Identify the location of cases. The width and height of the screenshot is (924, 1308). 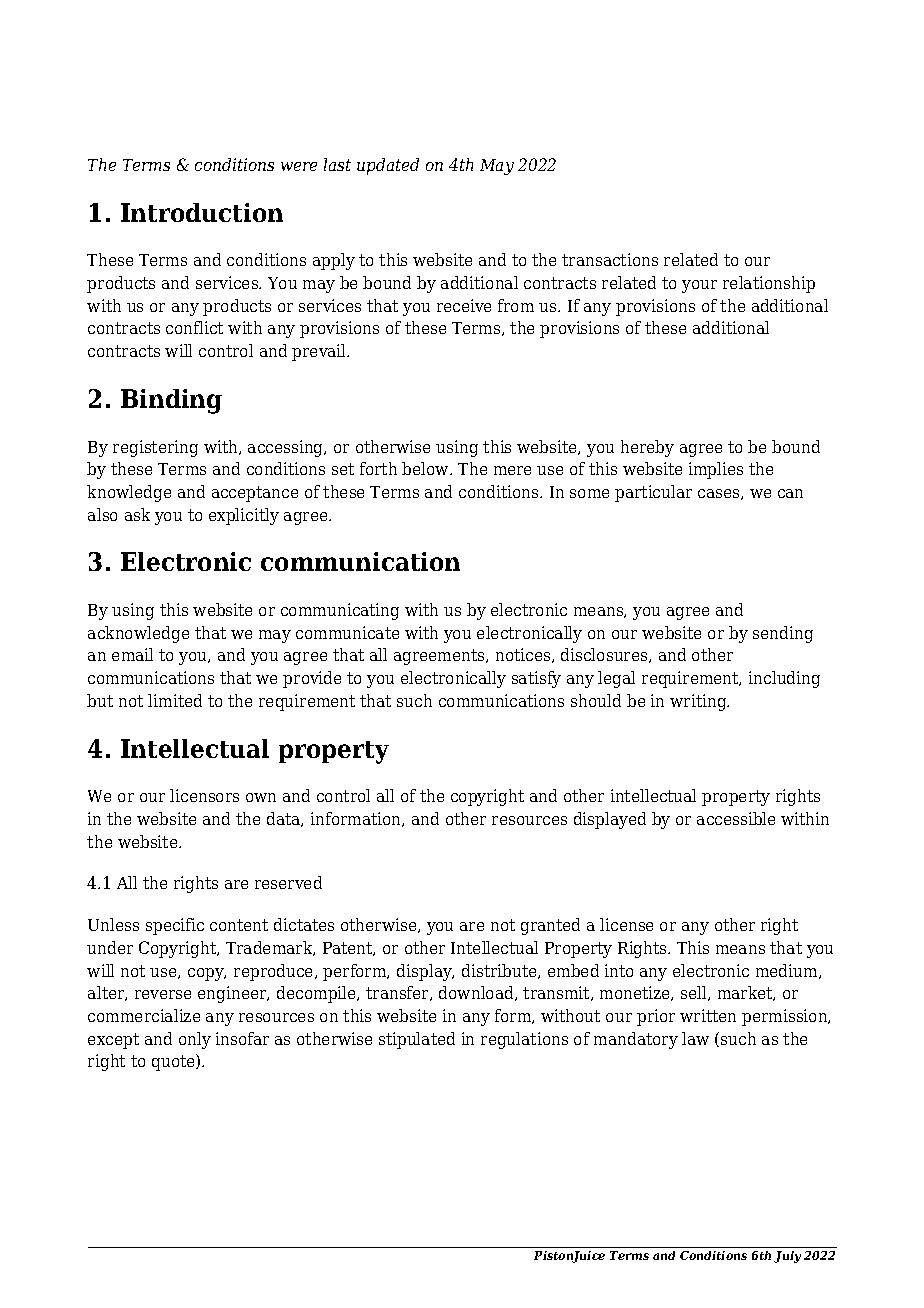
(720, 494).
